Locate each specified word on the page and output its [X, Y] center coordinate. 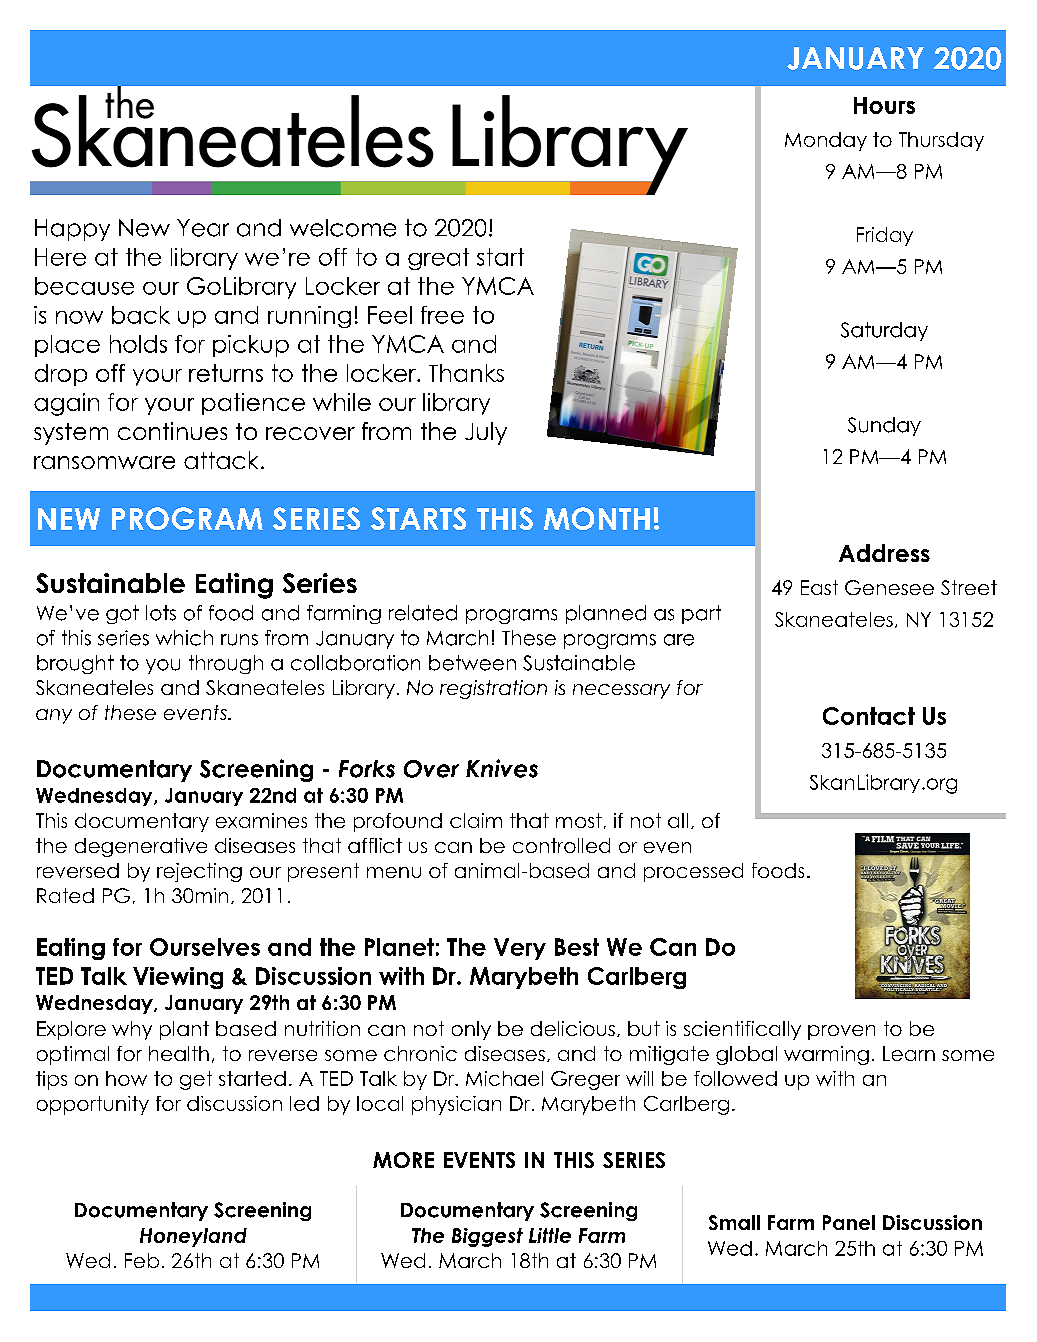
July [486, 433]
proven [841, 1032]
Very [520, 949]
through [226, 664]
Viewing [178, 978]
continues [172, 431]
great [438, 259]
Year [203, 228]
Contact [869, 716]
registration [493, 689]
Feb [142, 1260]
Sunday [884, 426]
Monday [826, 141]
